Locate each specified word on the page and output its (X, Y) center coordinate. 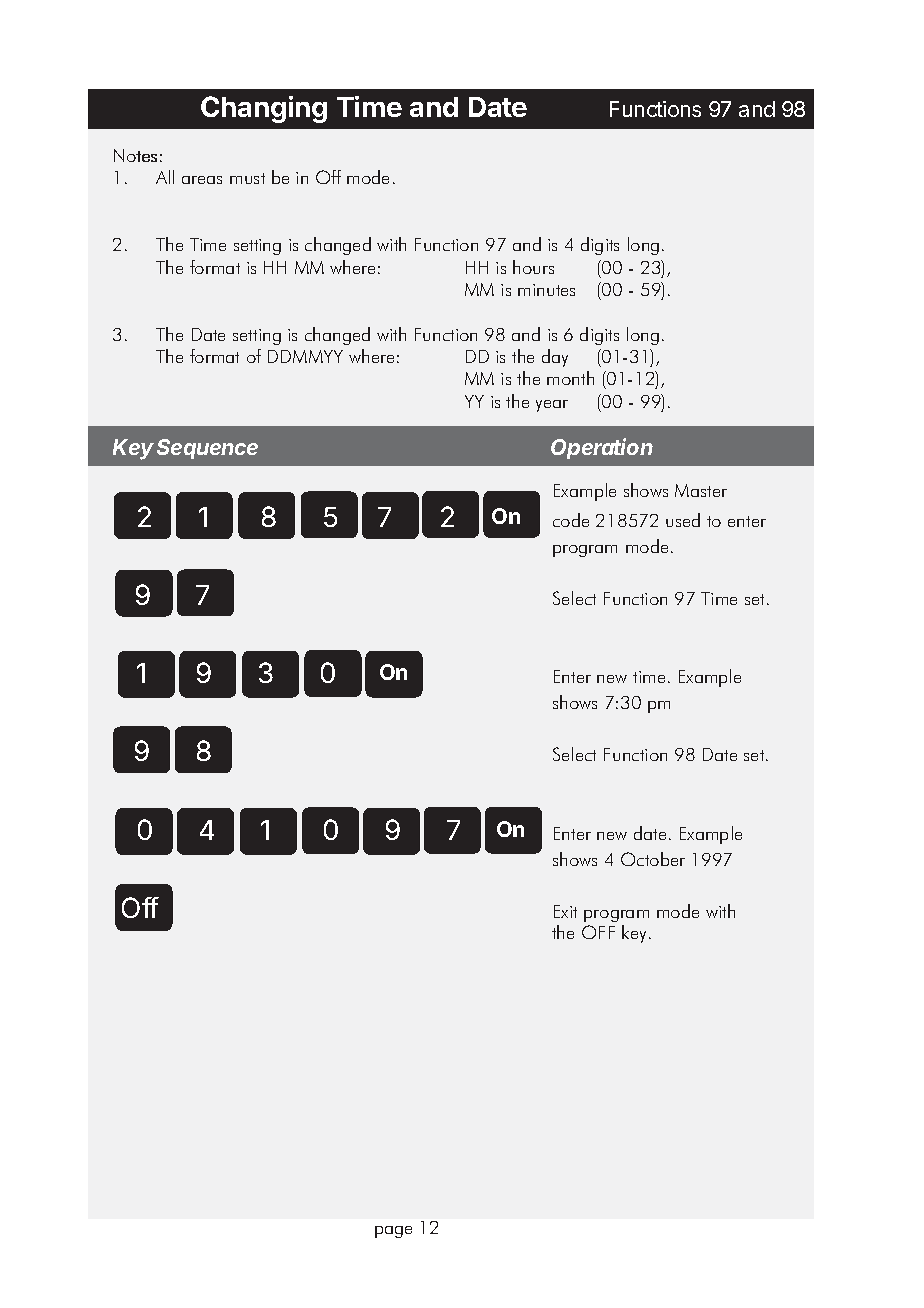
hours (533, 267)
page (393, 1232)
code (571, 520)
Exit (565, 911)
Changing (264, 109)
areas (202, 180)
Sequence (207, 449)
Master (701, 490)
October (653, 859)
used (683, 520)
